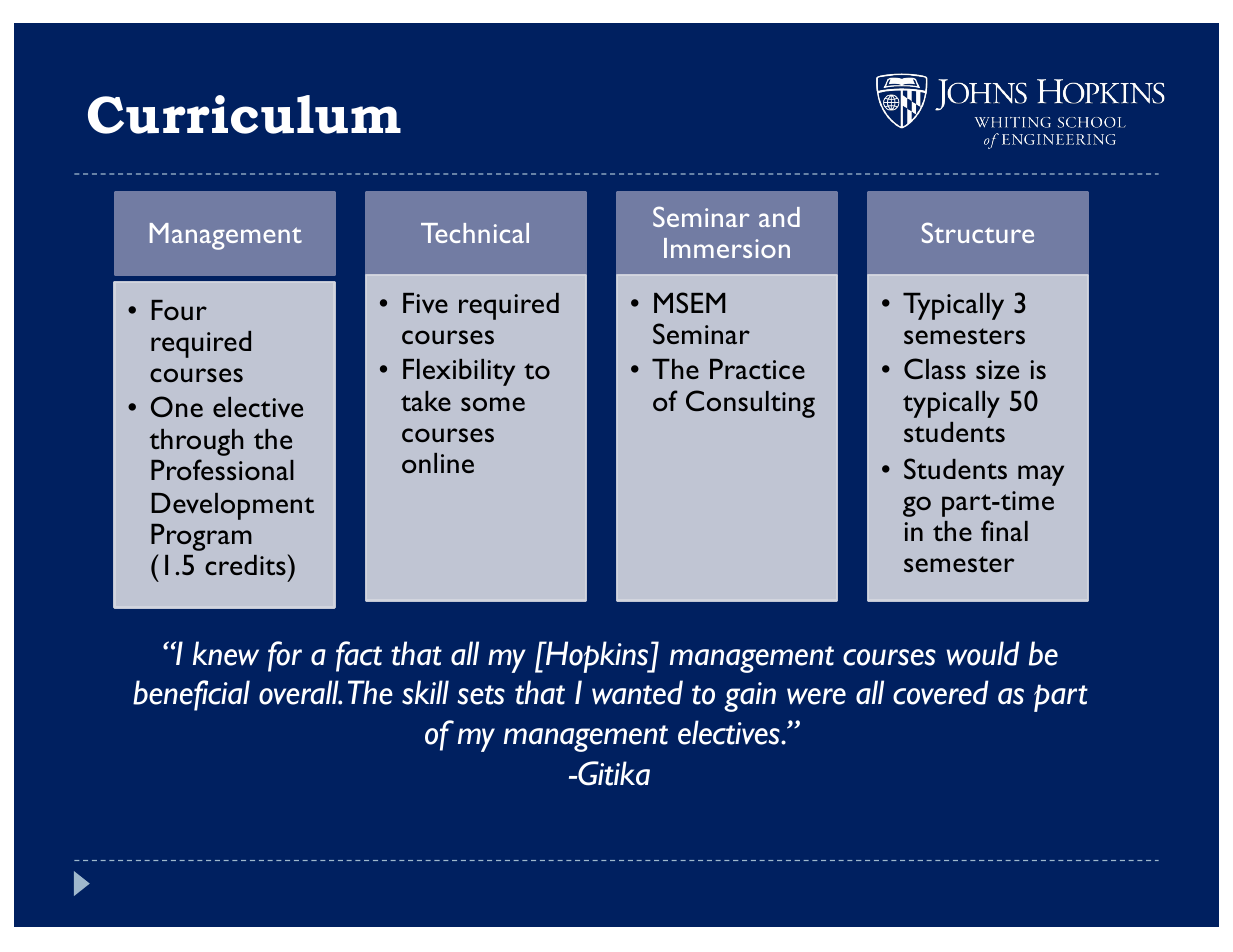 This page has width=1233, height=952. I want to click on some, so click(493, 404).
